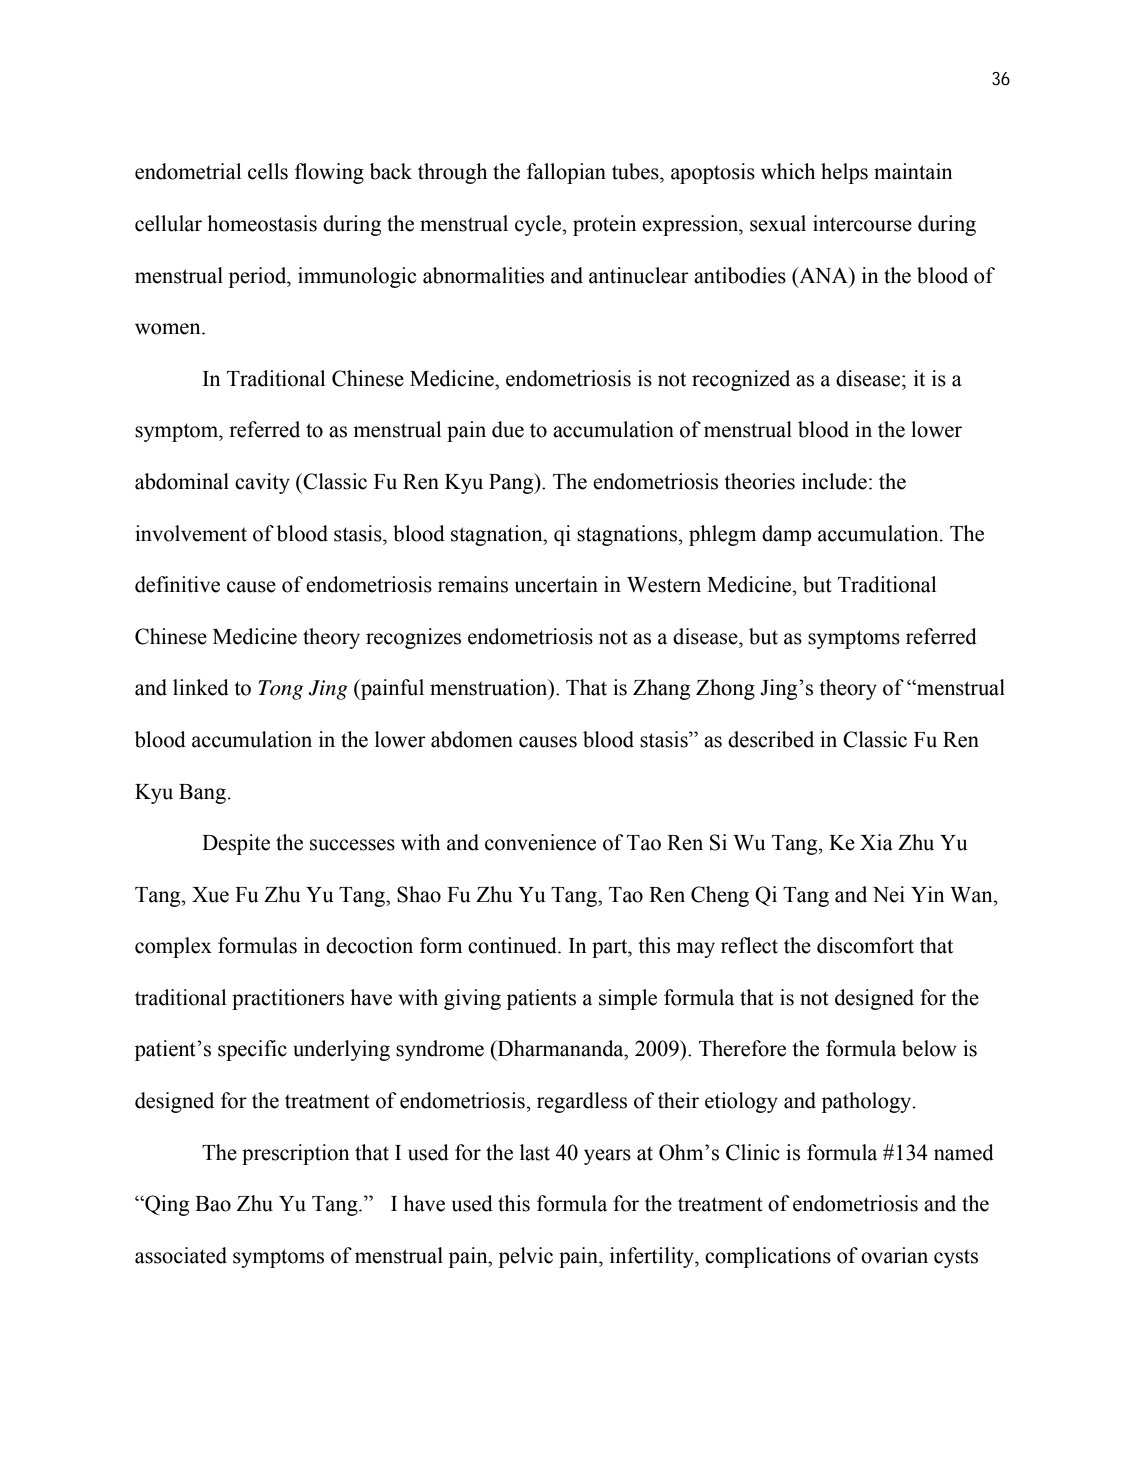  Describe the element at coordinates (771, 739) in the document. I see `described` at that location.
